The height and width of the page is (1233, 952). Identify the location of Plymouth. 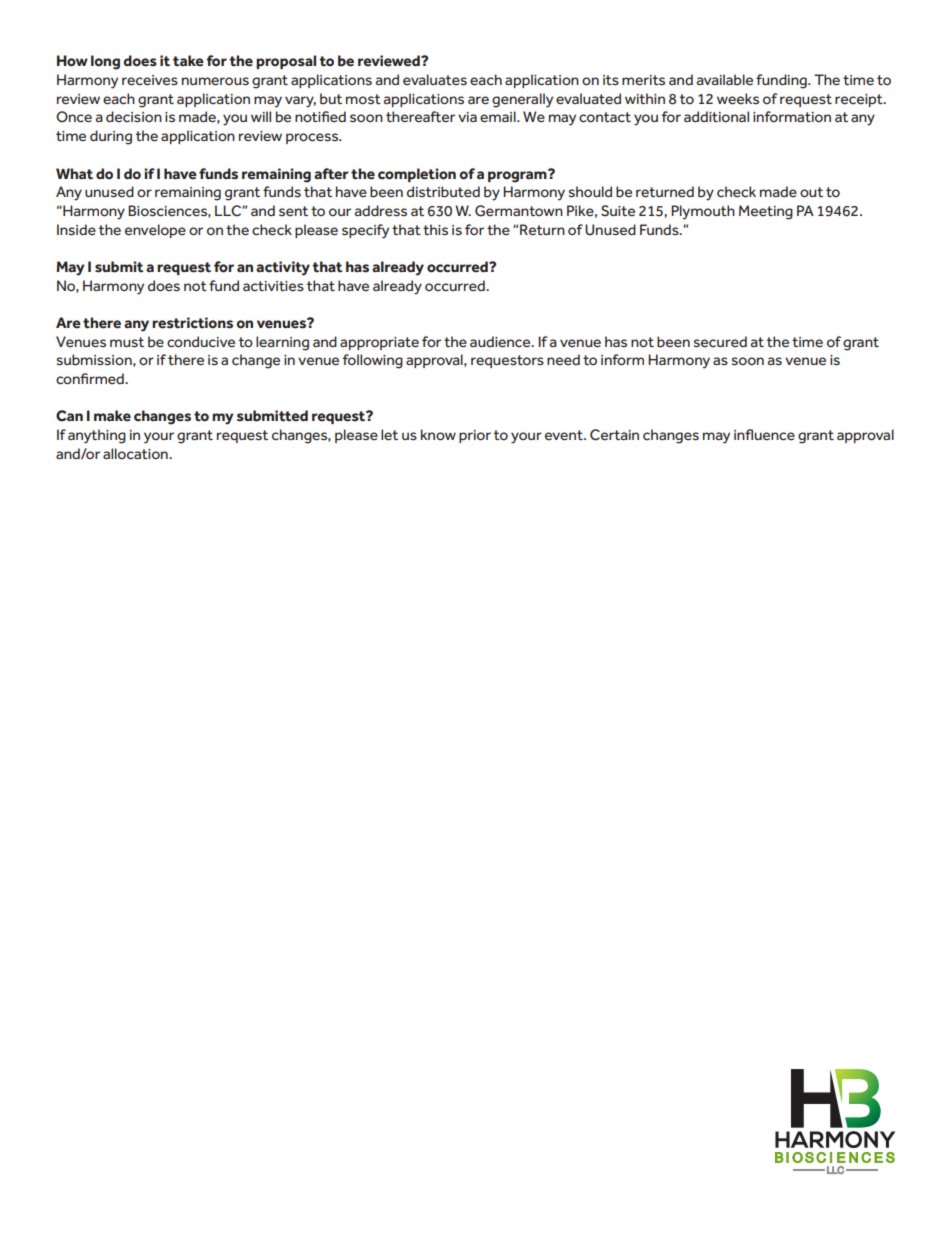
(703, 212).
